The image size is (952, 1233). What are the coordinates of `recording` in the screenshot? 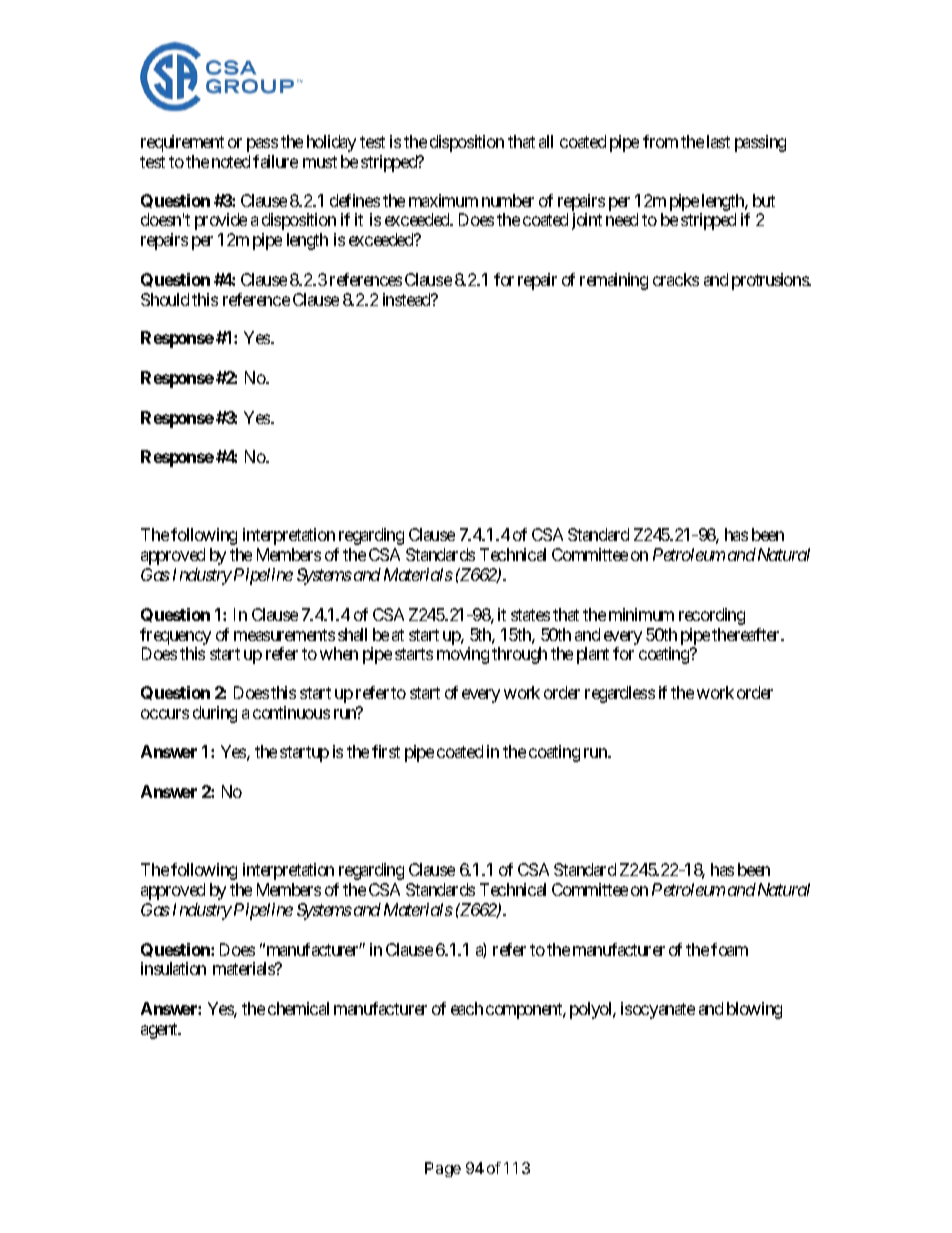 It's located at (712, 616).
